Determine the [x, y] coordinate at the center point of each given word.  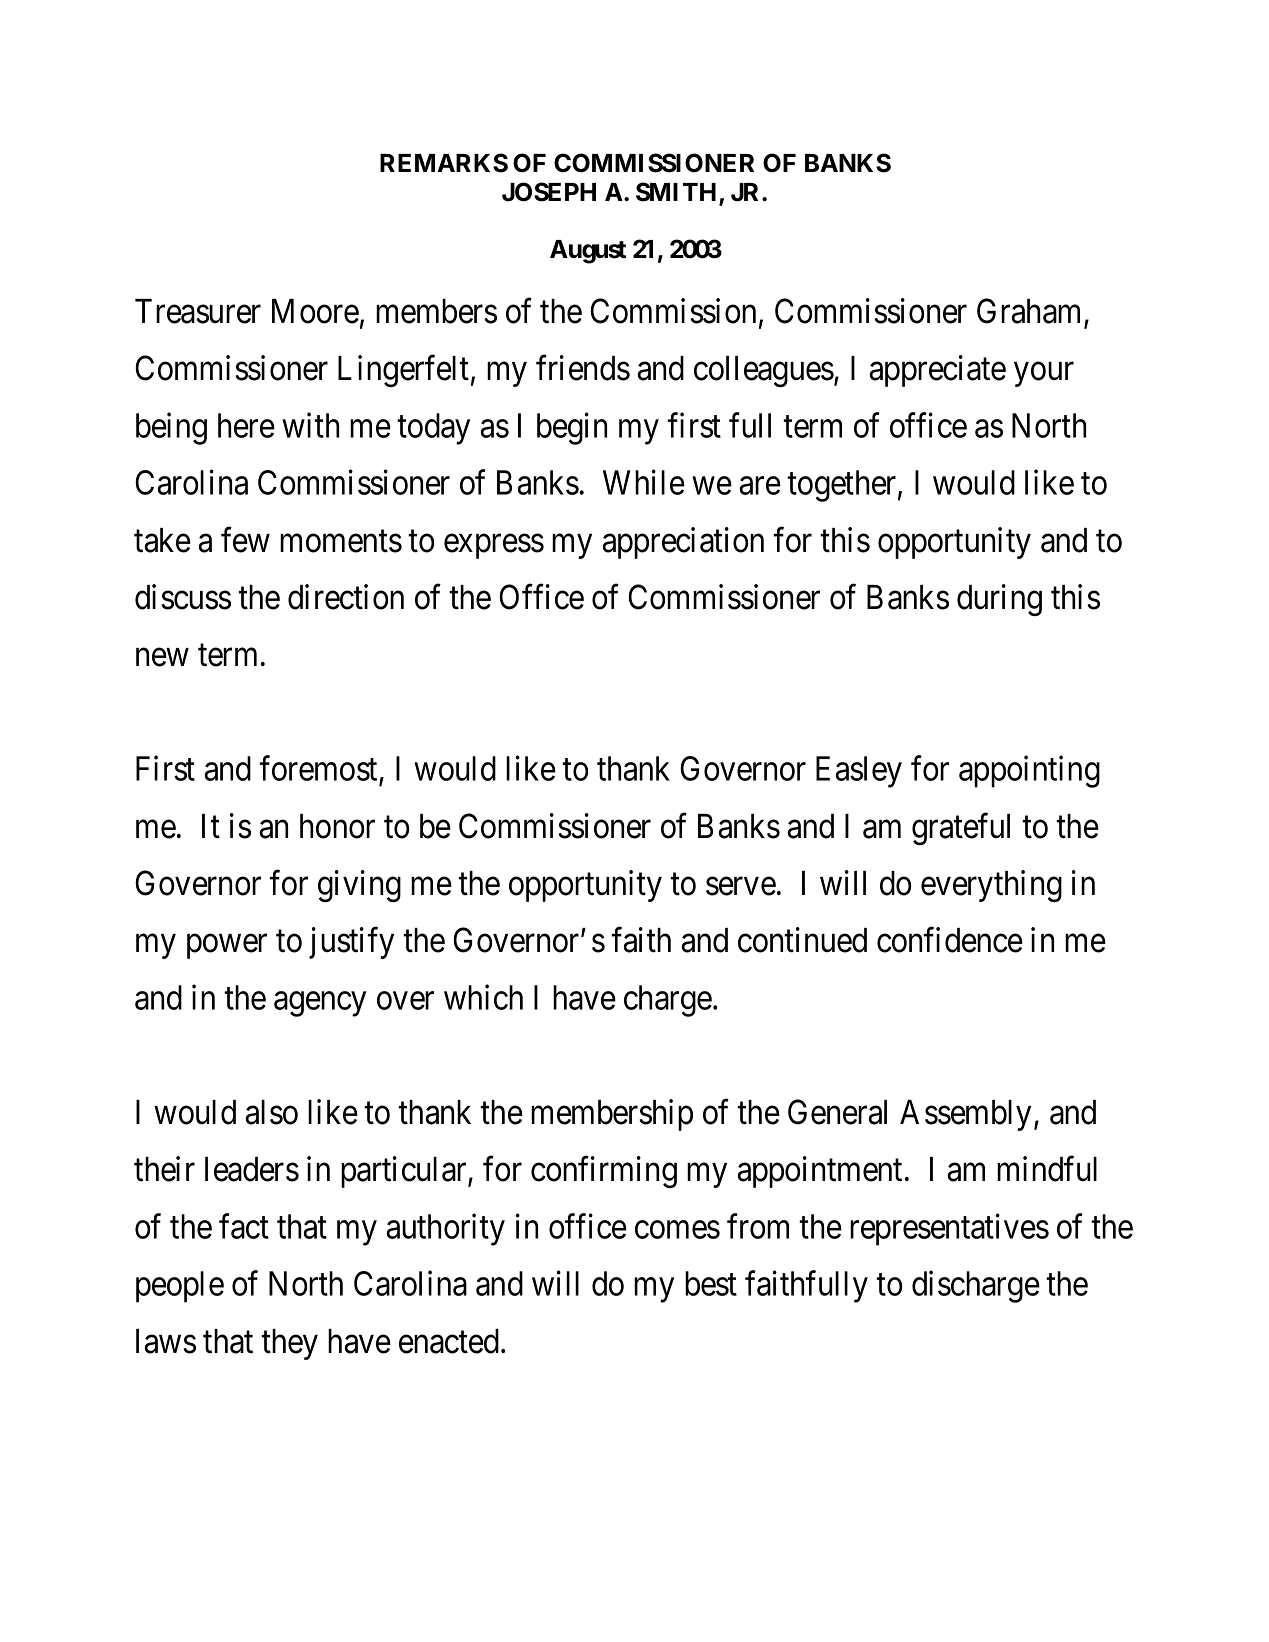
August [588, 252]
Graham [1031, 312]
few [245, 540]
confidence [950, 940]
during [999, 600]
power [227, 947]
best [711, 1283]
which [483, 997]
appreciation [683, 543]
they [289, 1344]
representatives [949, 1229]
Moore [315, 311]
